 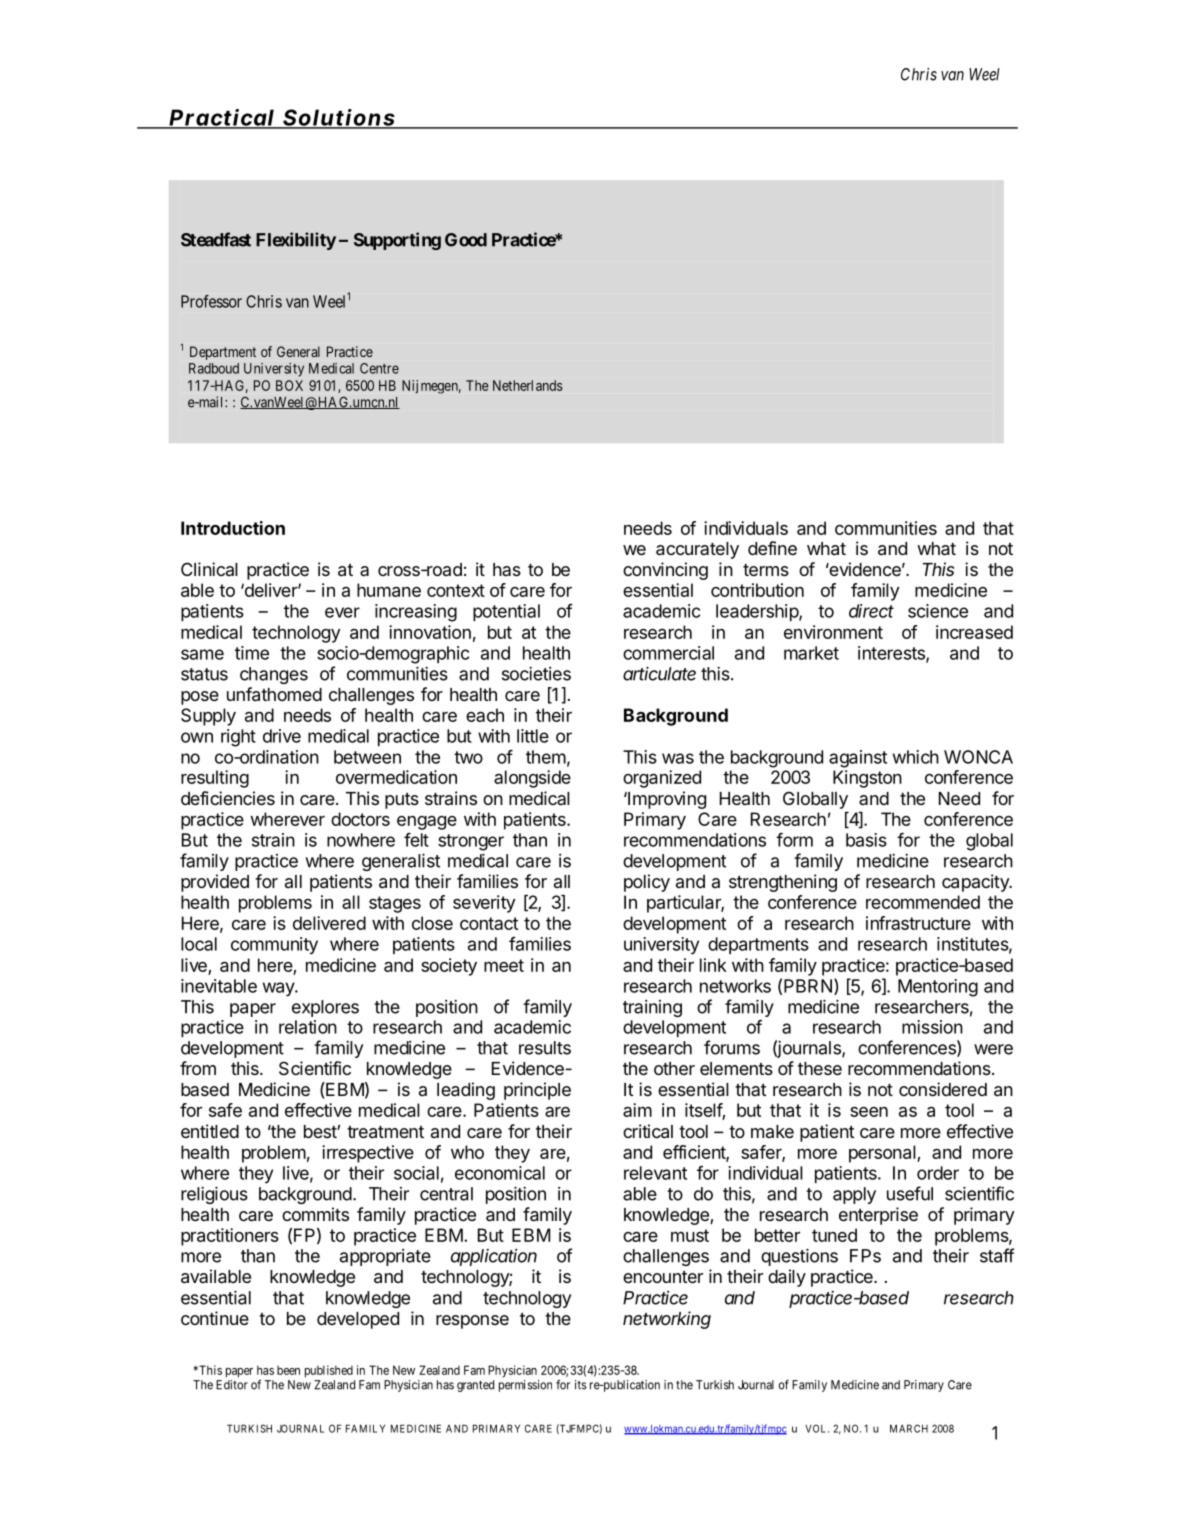 What do you see at coordinates (665, 571) in the image?
I see `convincing` at bounding box center [665, 571].
